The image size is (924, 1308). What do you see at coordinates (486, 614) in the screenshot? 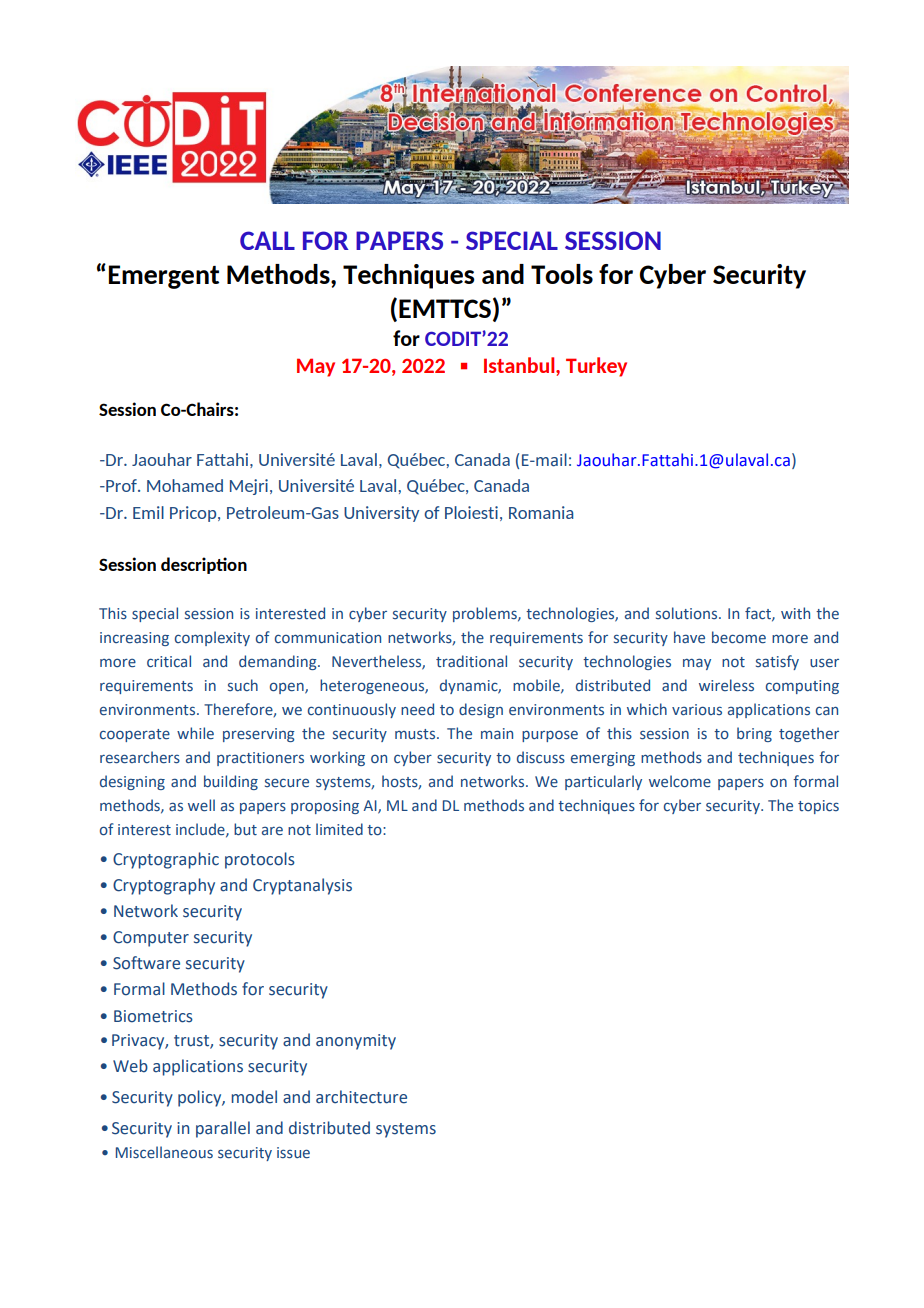
I see `problems` at bounding box center [486, 614].
